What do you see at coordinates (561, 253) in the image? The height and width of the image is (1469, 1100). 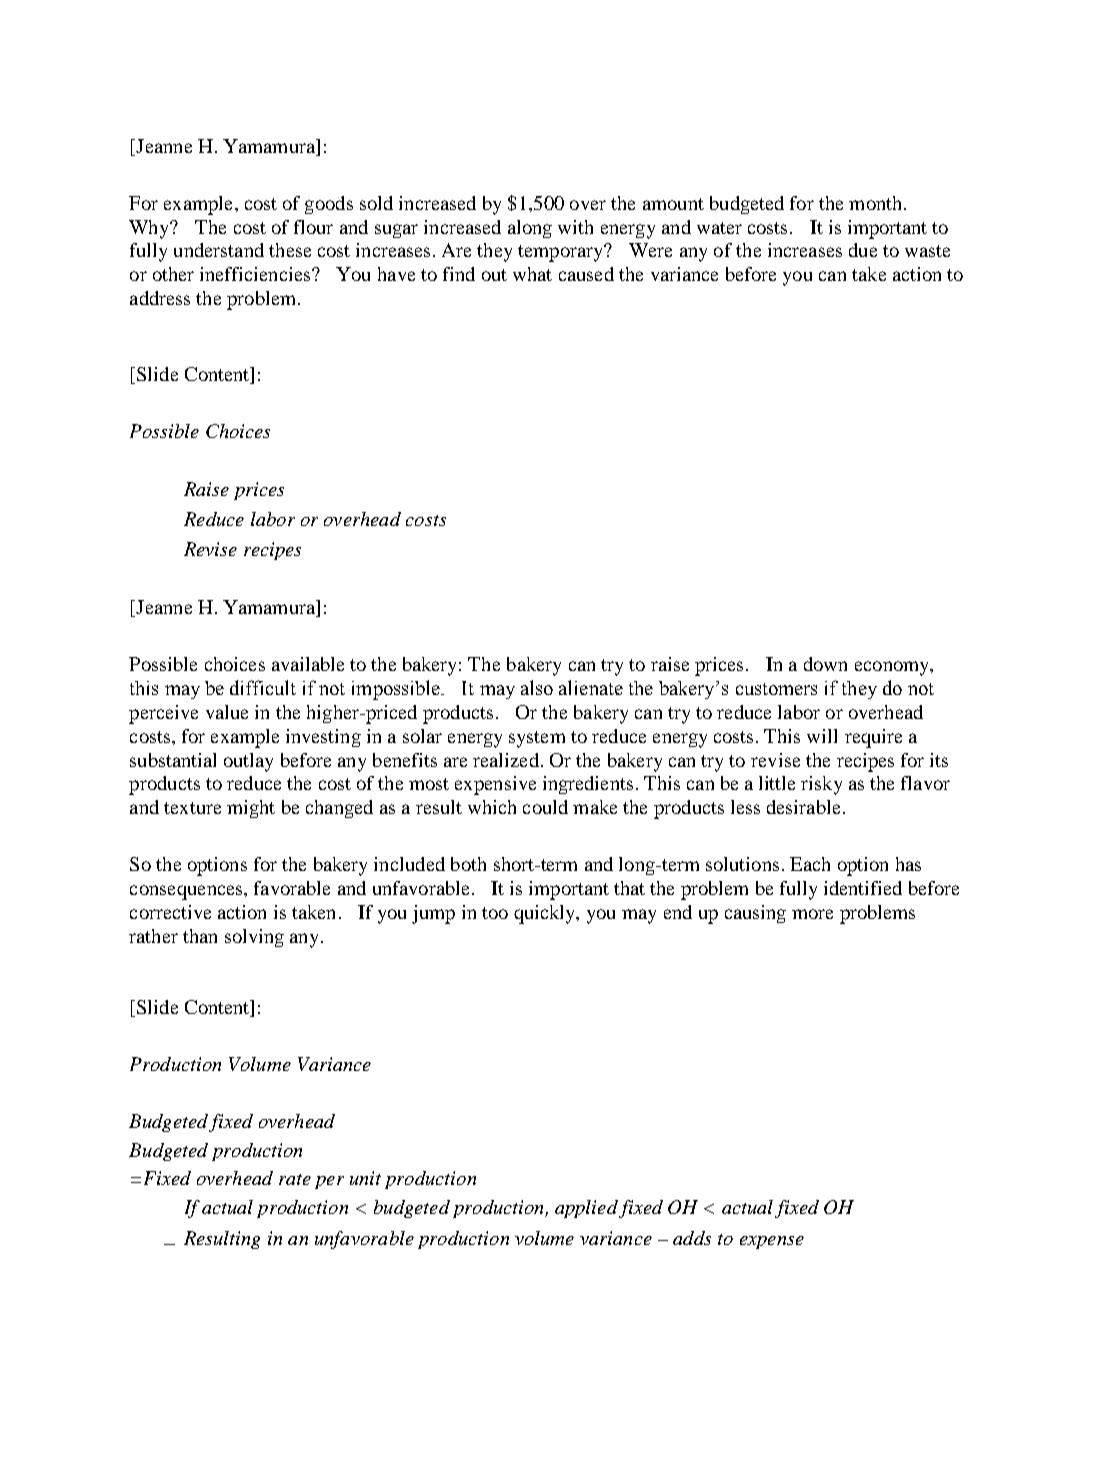 I see `temporary` at bounding box center [561, 253].
